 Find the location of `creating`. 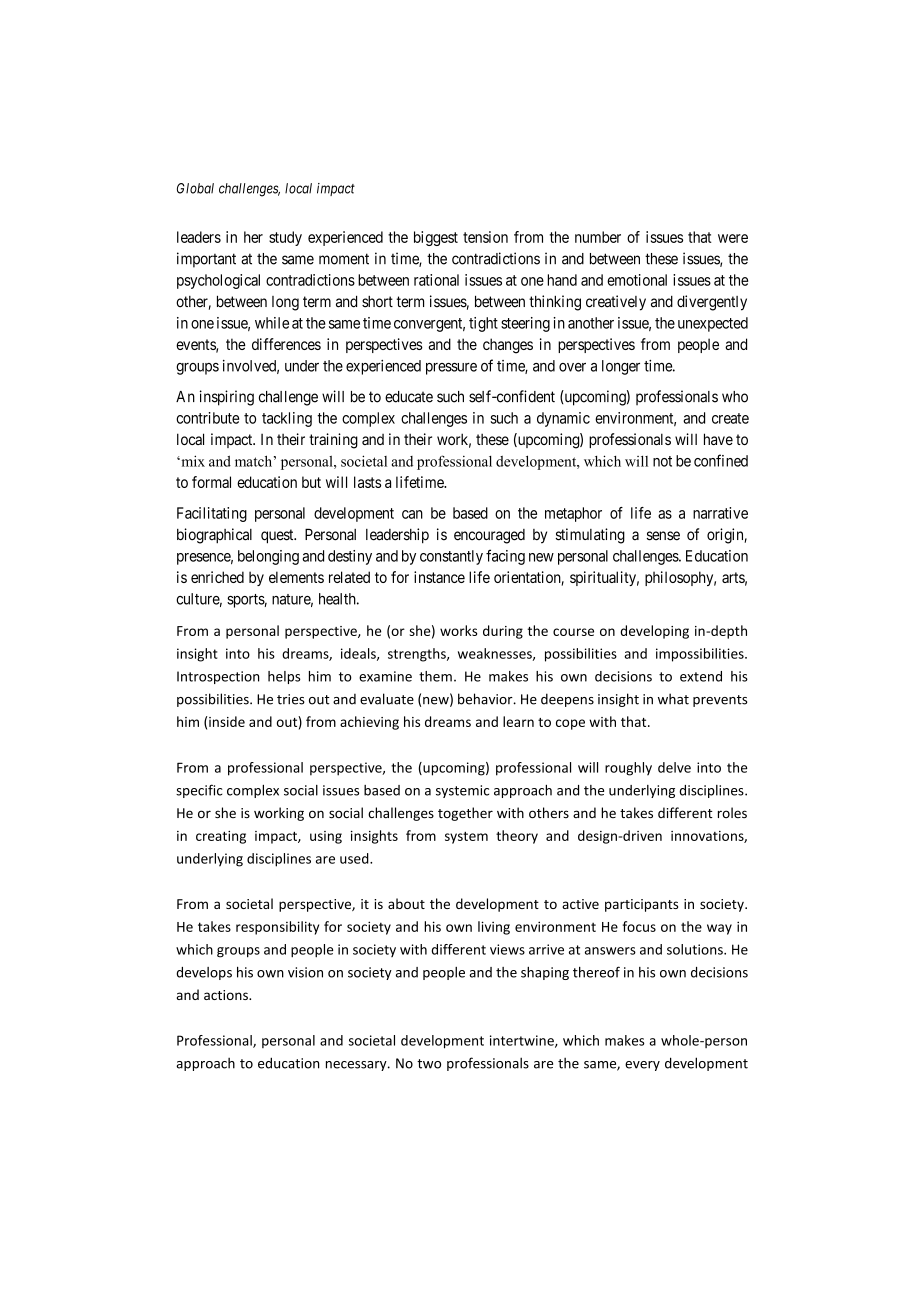

creating is located at coordinates (221, 837).
